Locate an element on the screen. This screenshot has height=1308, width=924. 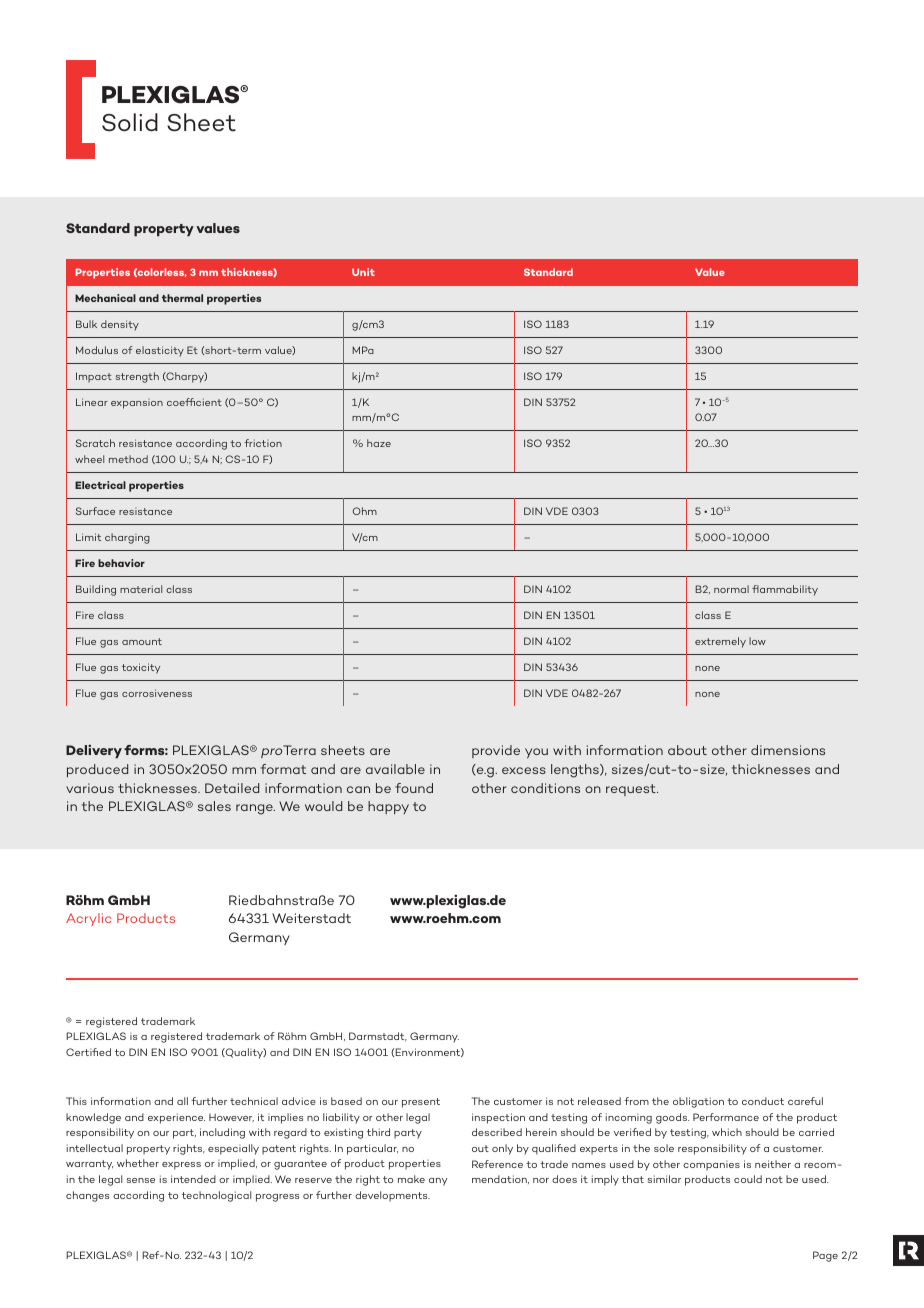
corrosiveness is located at coordinates (157, 693).
